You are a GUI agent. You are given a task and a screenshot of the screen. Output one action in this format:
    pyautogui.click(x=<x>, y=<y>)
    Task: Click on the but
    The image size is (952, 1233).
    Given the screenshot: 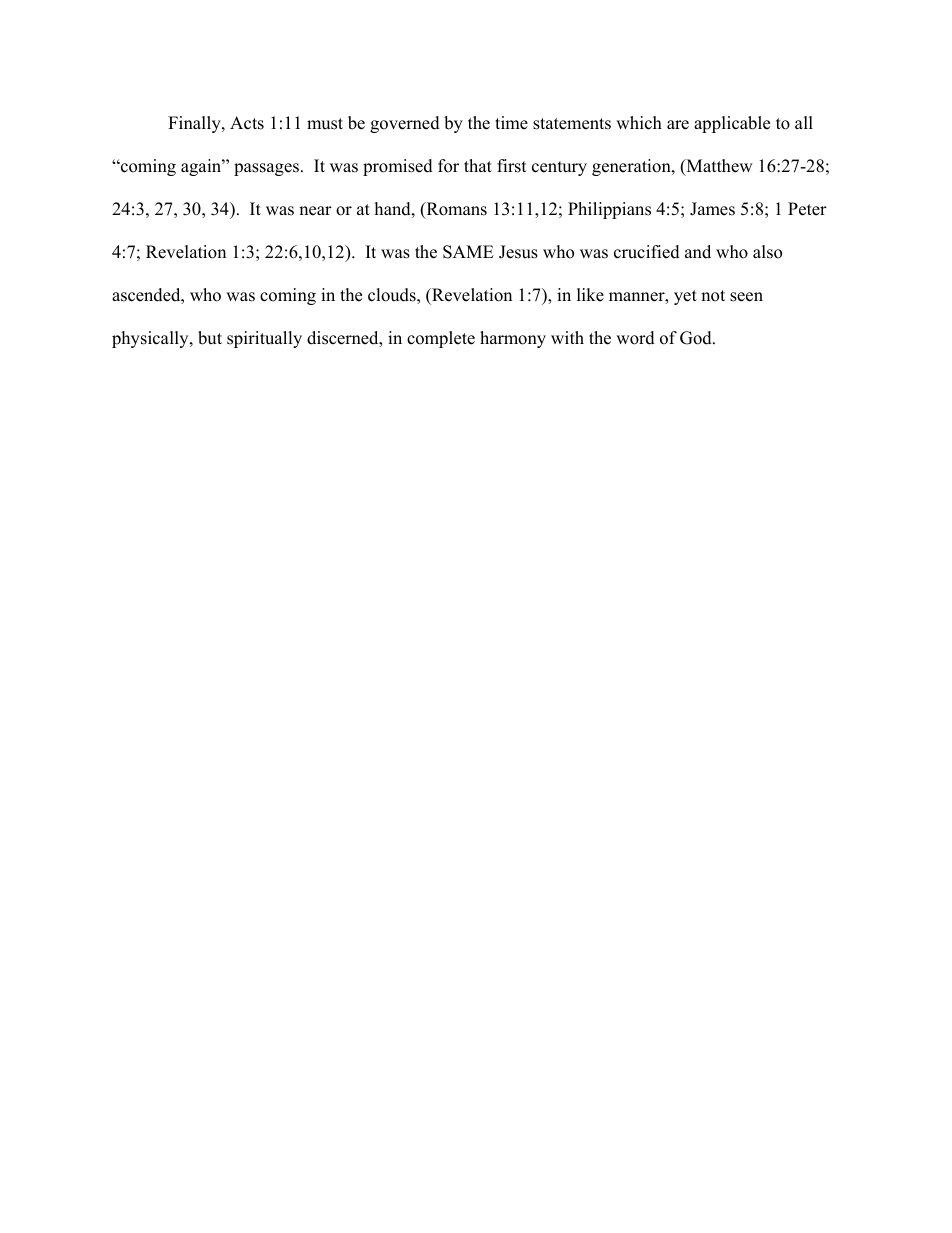 What is the action you would take?
    pyautogui.click(x=210, y=338)
